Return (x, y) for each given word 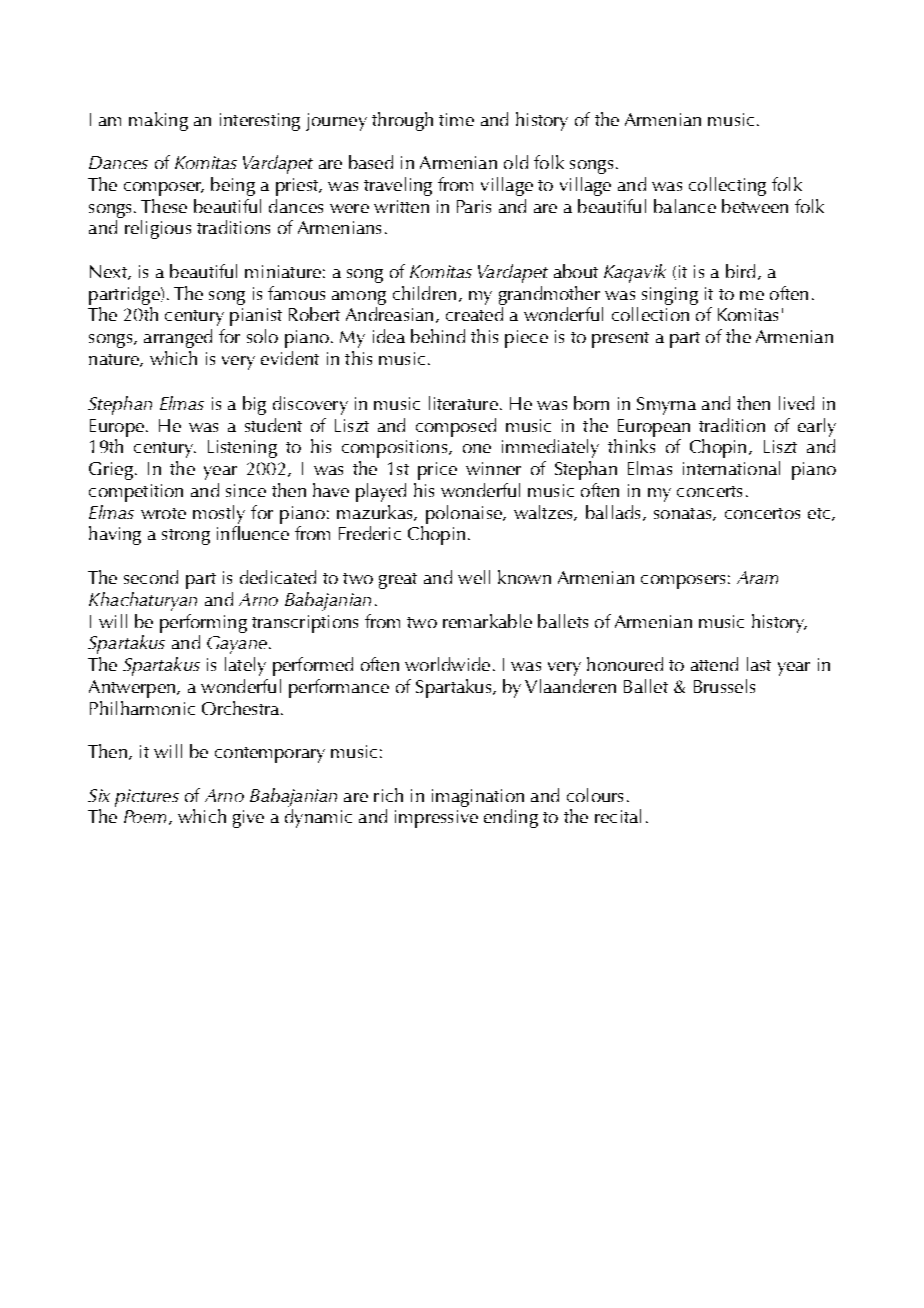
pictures (147, 798)
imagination (478, 798)
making (158, 121)
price (437, 471)
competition (136, 493)
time (456, 119)
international (731, 468)
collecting (727, 186)
